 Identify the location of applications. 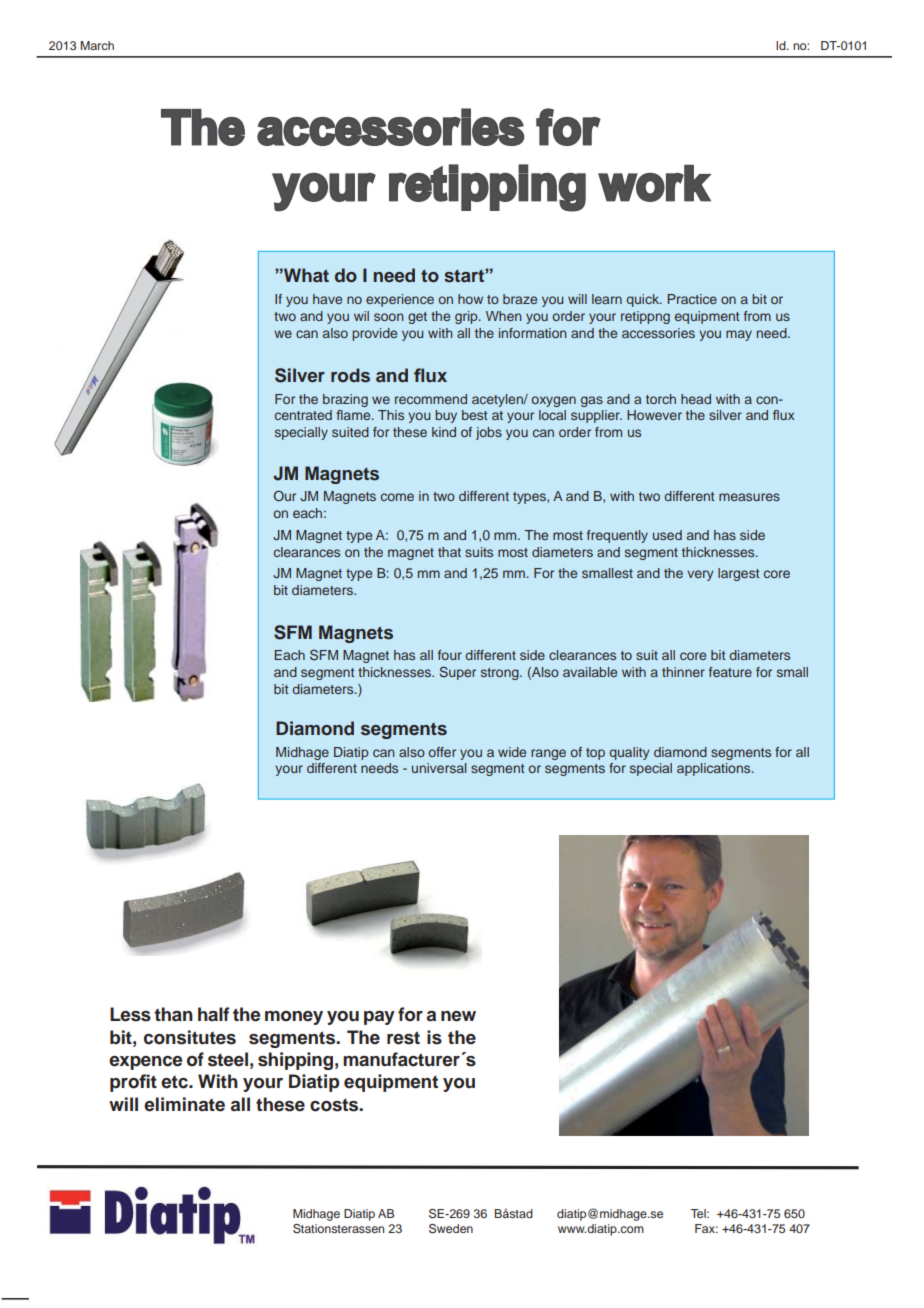
(715, 769).
